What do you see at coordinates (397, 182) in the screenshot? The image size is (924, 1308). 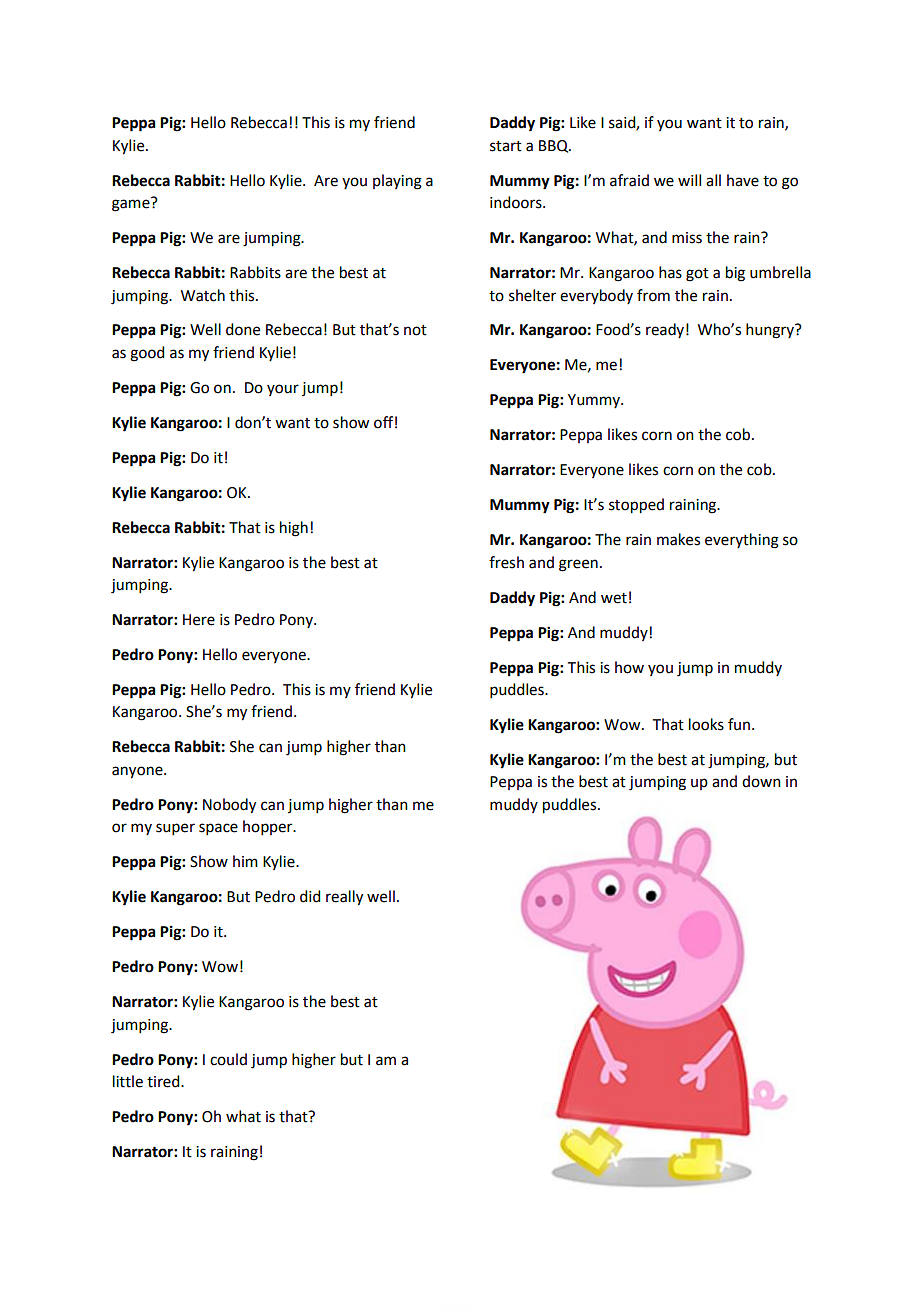 I see `playing` at bounding box center [397, 182].
